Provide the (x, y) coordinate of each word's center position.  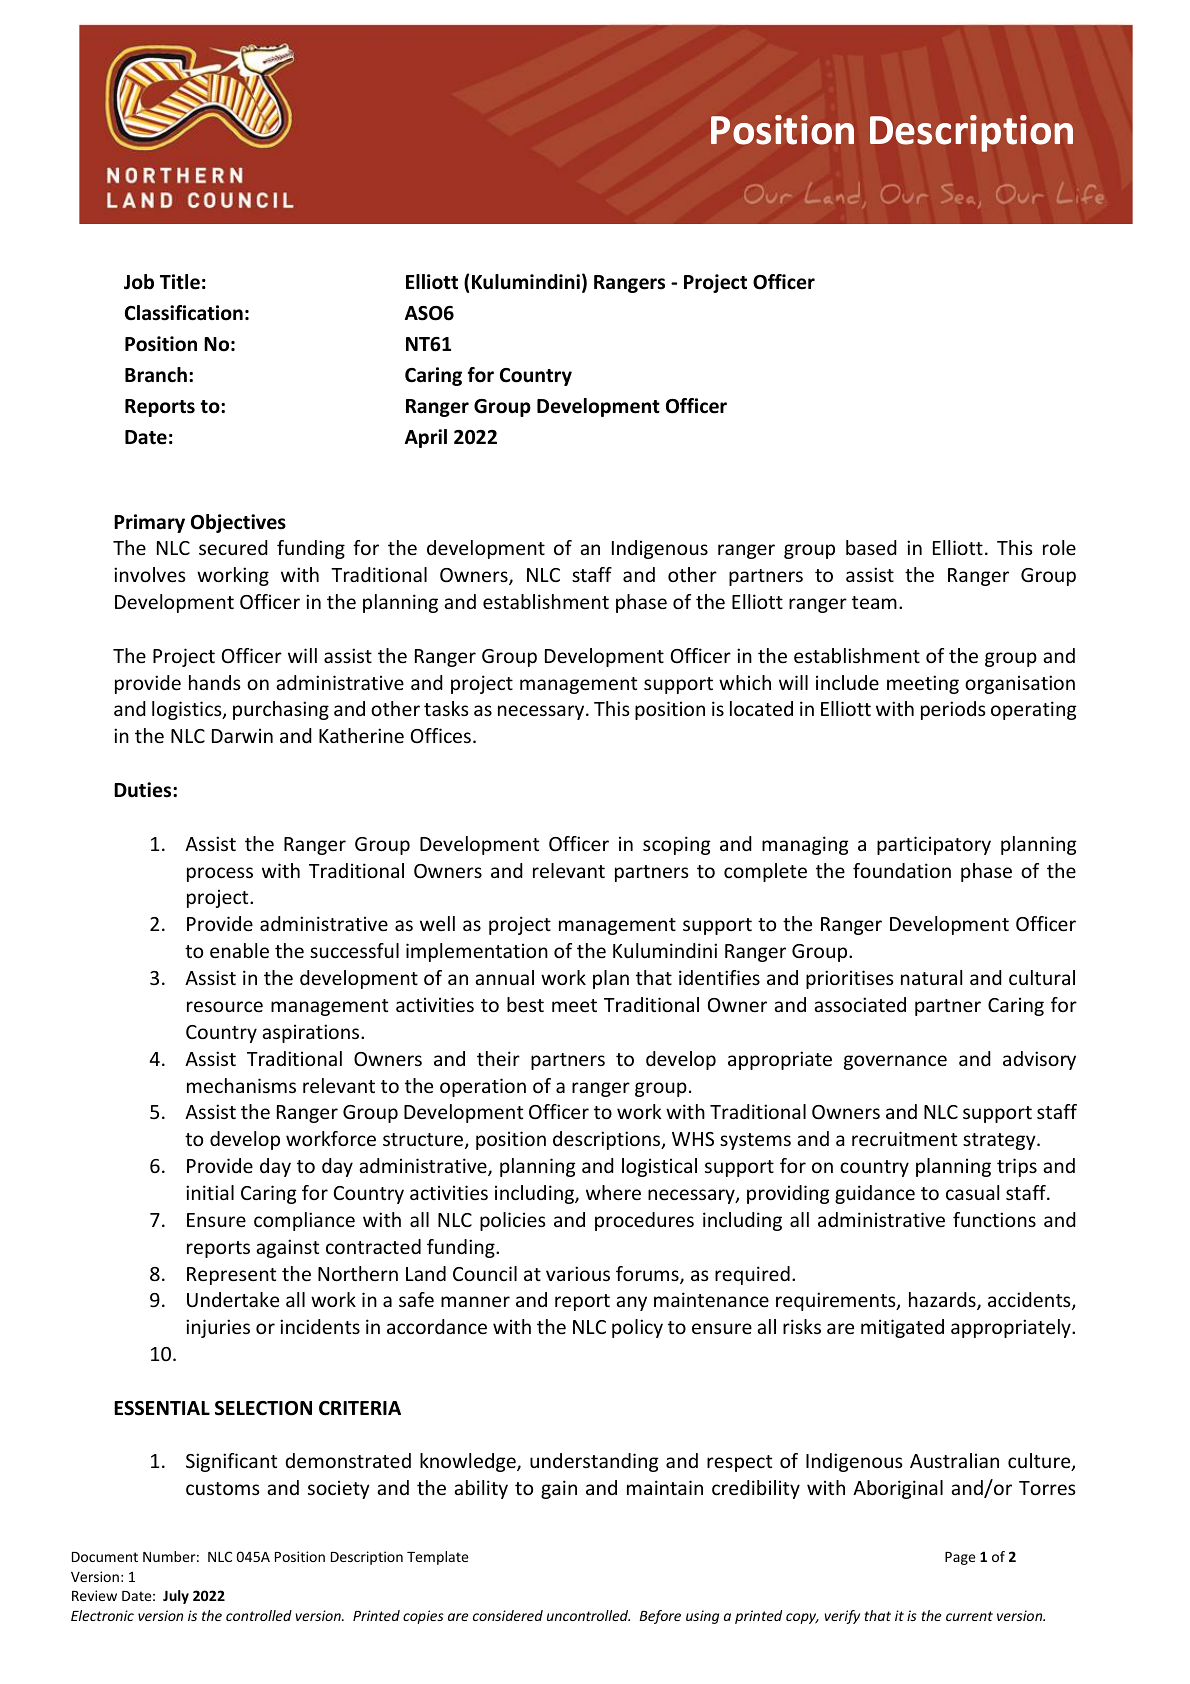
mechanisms (241, 1085)
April (426, 438)
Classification (184, 313)
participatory (934, 845)
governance (895, 1062)
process (220, 874)
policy (637, 1328)
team (874, 602)
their (498, 1058)
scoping (677, 845)
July (176, 1597)
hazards (943, 1301)
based (871, 547)
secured (233, 547)
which (745, 682)
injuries (218, 1328)
